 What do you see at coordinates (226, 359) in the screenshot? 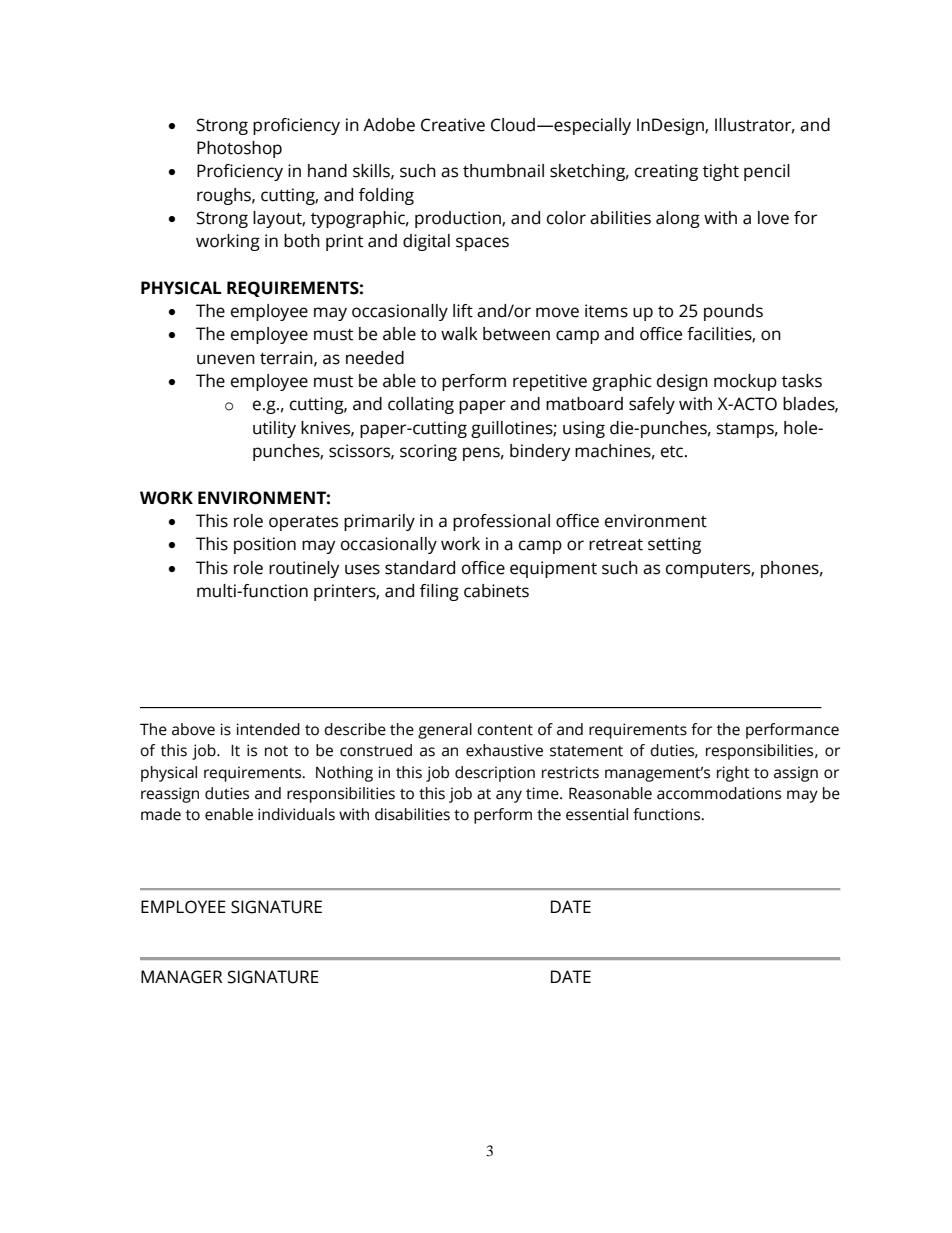
I see `uneven` at bounding box center [226, 359].
